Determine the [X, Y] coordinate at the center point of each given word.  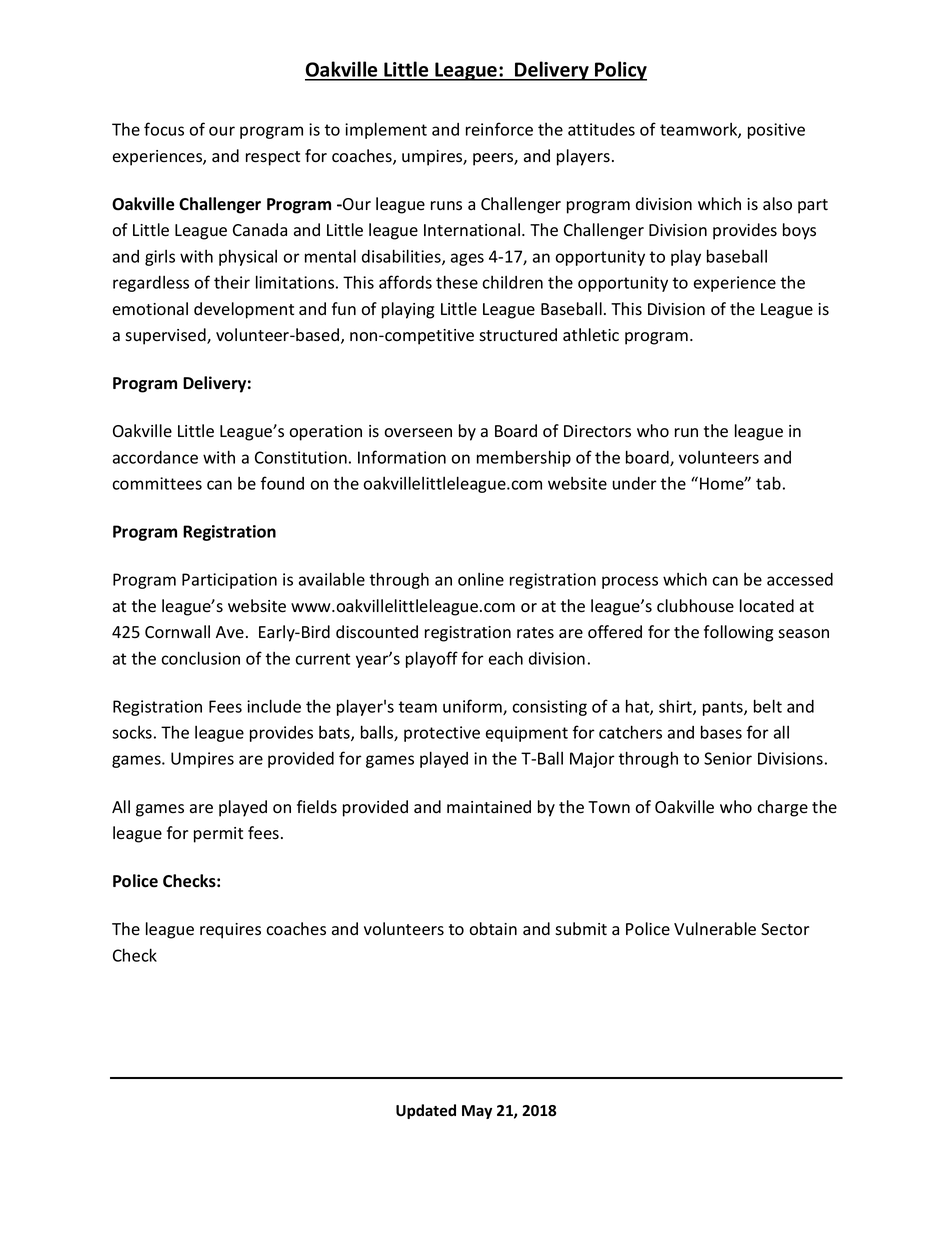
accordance [155, 457]
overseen [418, 433]
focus [164, 129]
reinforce [499, 129]
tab [768, 483]
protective [442, 734]
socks [132, 732]
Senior [728, 758]
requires [230, 931]
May [477, 1112]
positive [776, 131]
